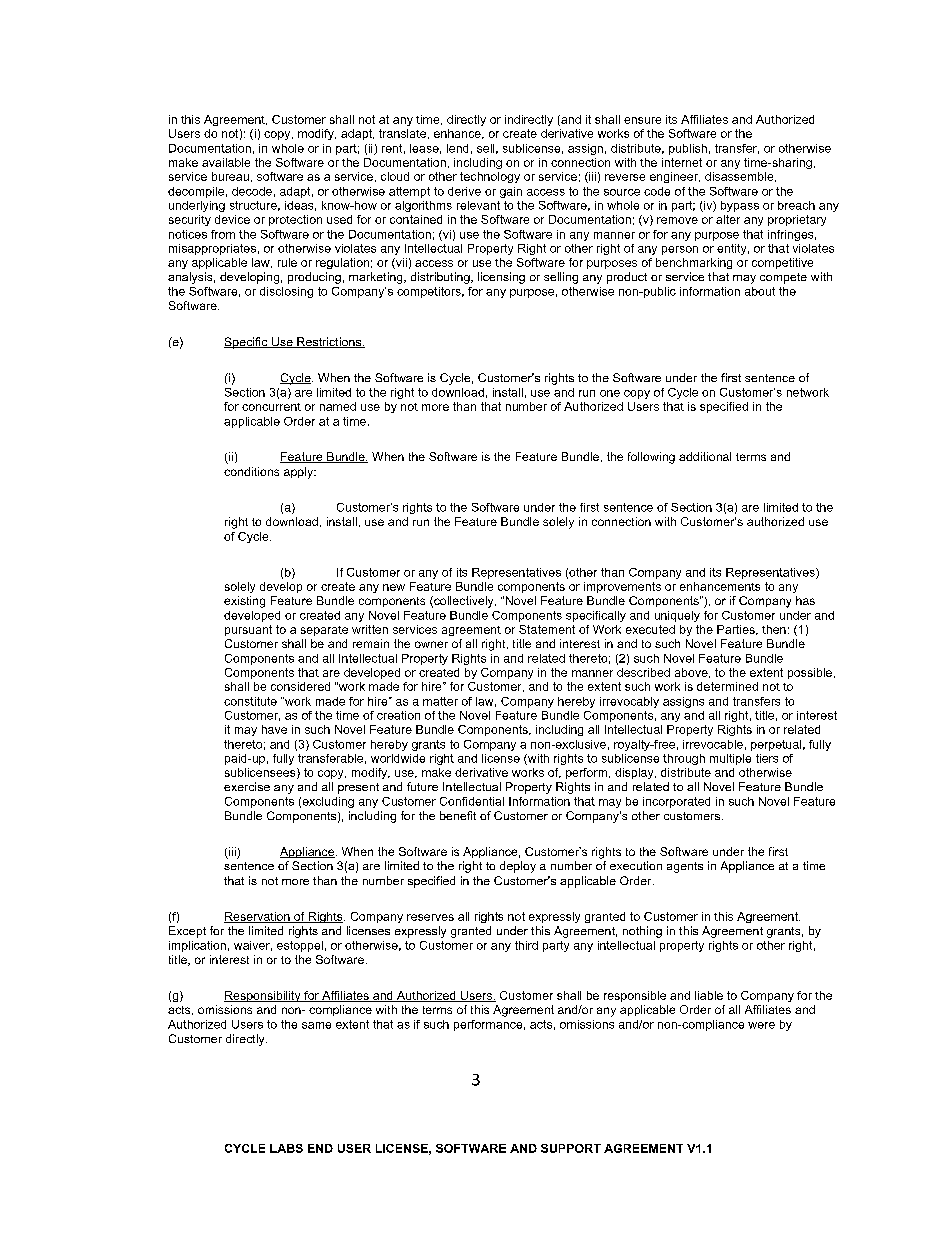  What do you see at coordinates (774, 629) in the screenshot?
I see `then` at bounding box center [774, 629].
